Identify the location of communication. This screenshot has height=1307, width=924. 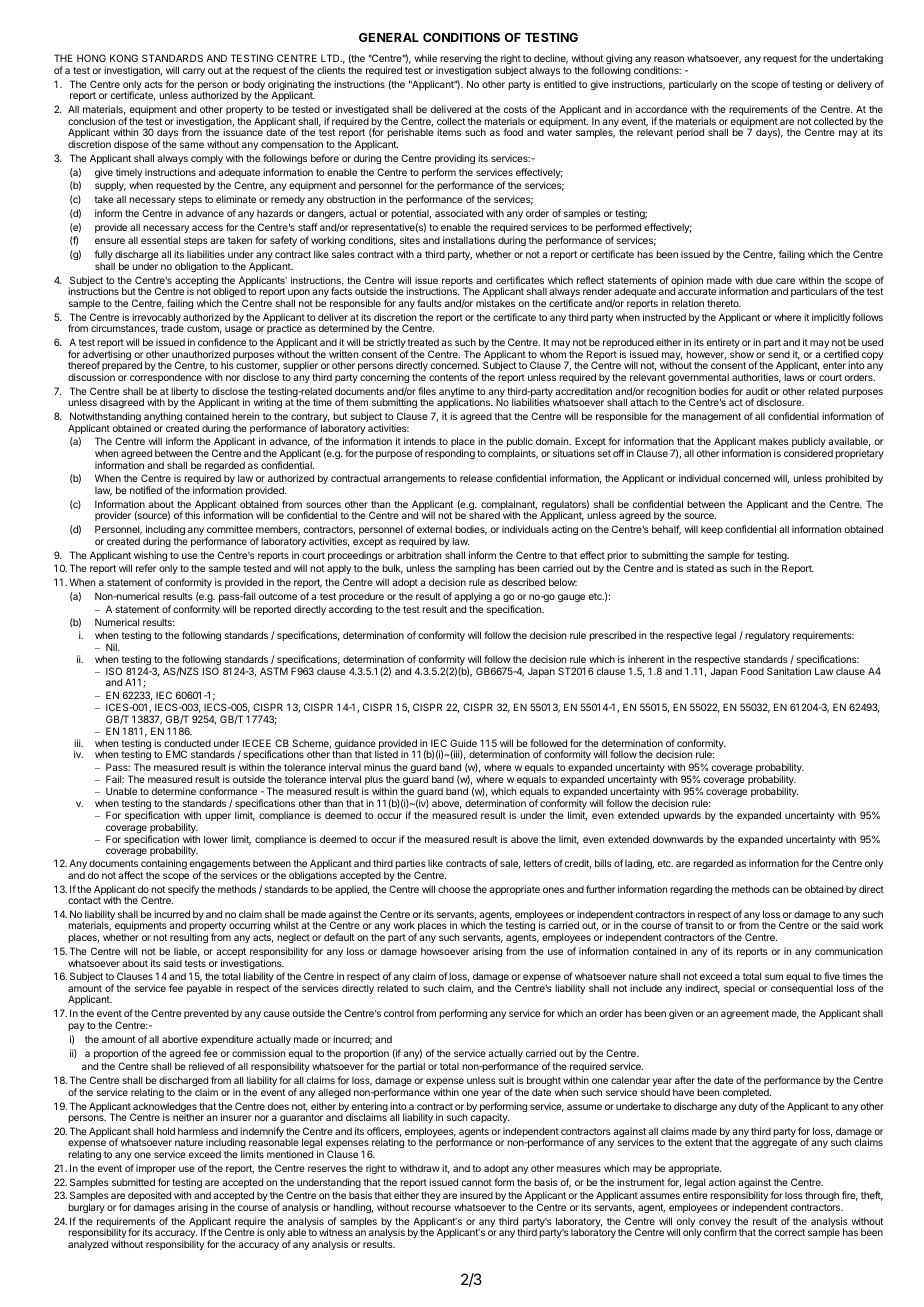
(849, 951).
